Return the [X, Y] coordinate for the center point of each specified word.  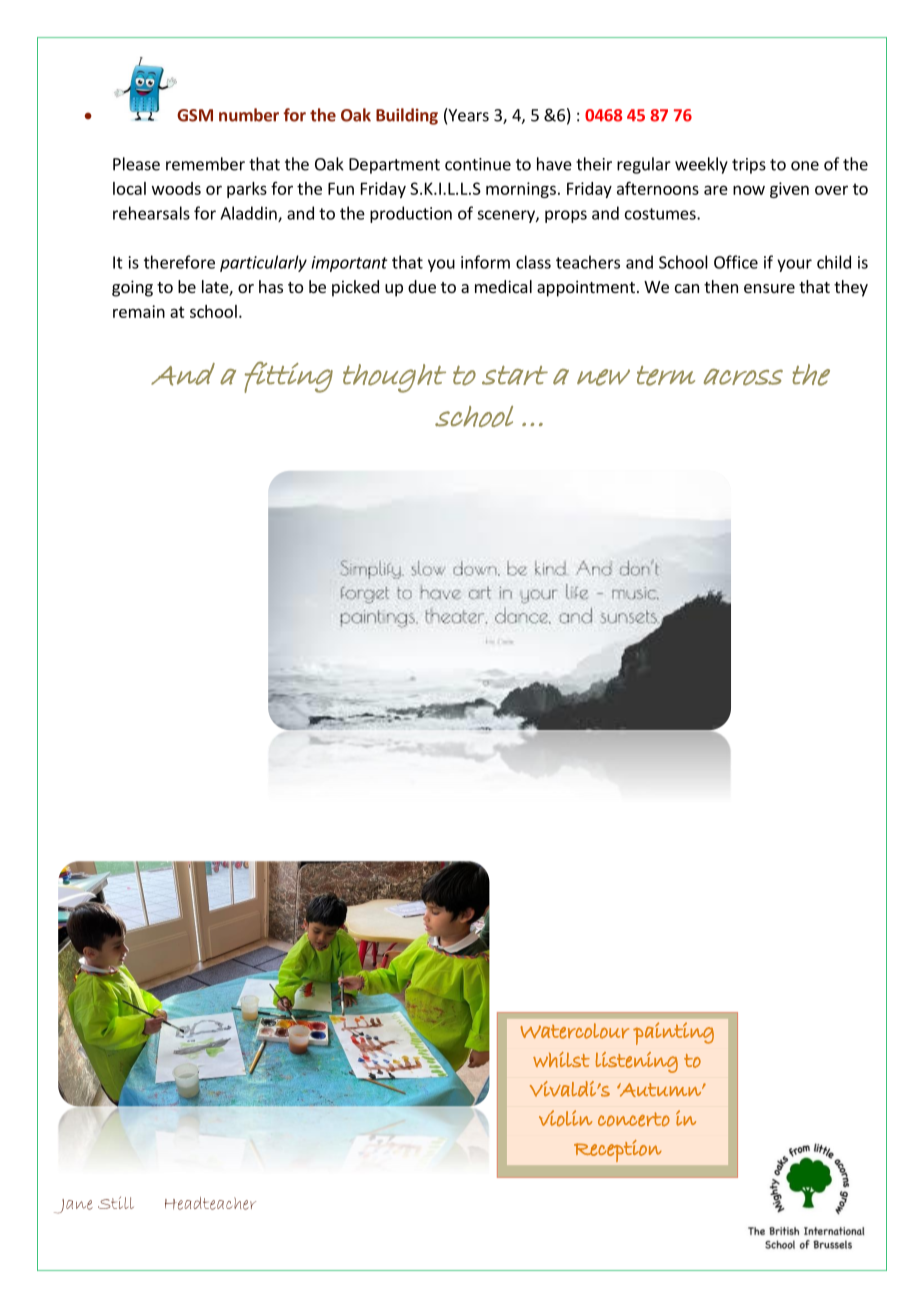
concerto [634, 1119]
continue [478, 164]
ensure [769, 288]
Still [116, 1203]
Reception [618, 1151]
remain [139, 311]
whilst [561, 1060]
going [132, 288]
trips [749, 166]
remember [205, 164]
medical [503, 286]
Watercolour [574, 1031]
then [721, 286]
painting [673, 1033]
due [422, 286]
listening [636, 1062]
